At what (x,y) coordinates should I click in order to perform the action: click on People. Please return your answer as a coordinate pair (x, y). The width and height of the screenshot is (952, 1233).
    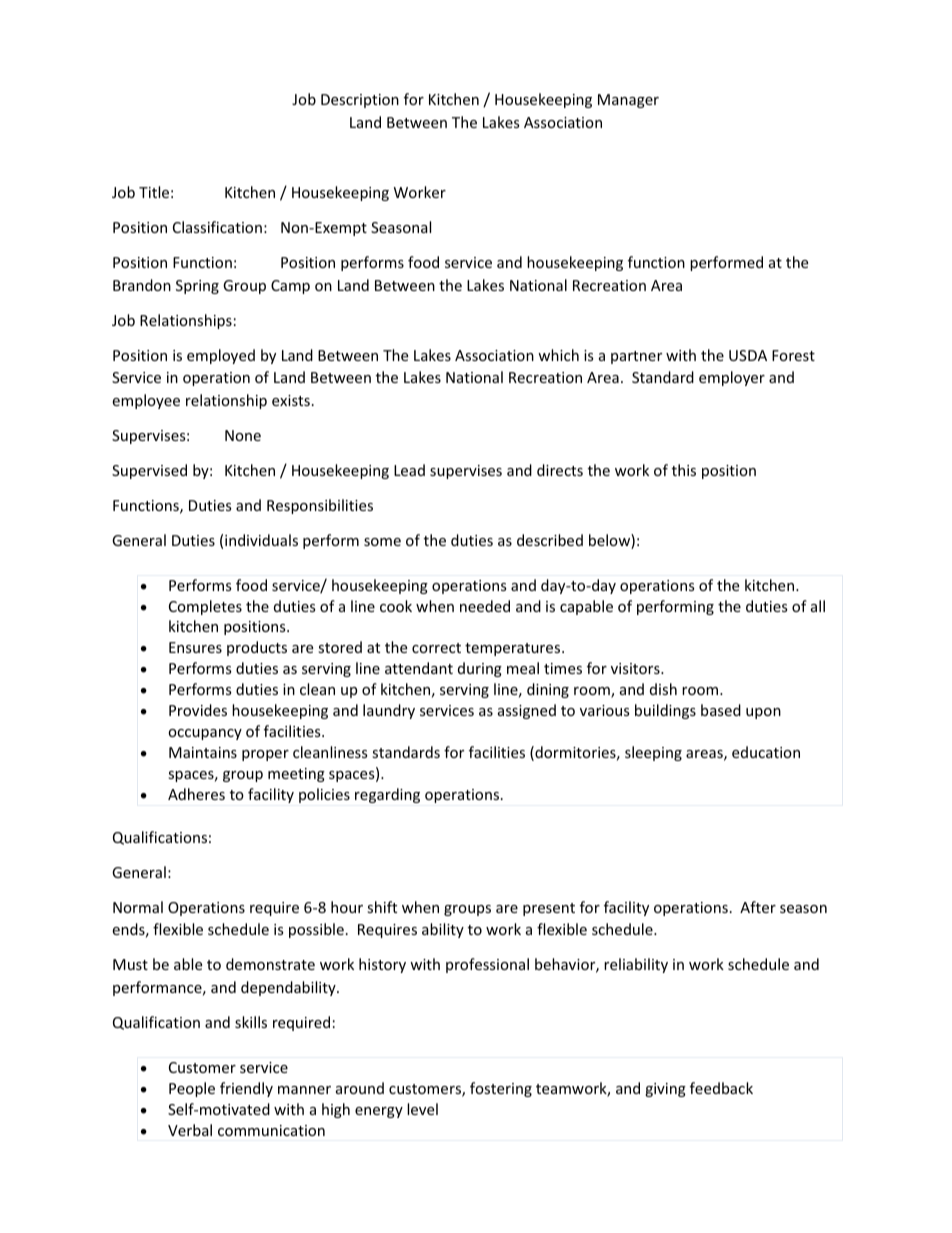
    Looking at the image, I should click on (192, 1089).
